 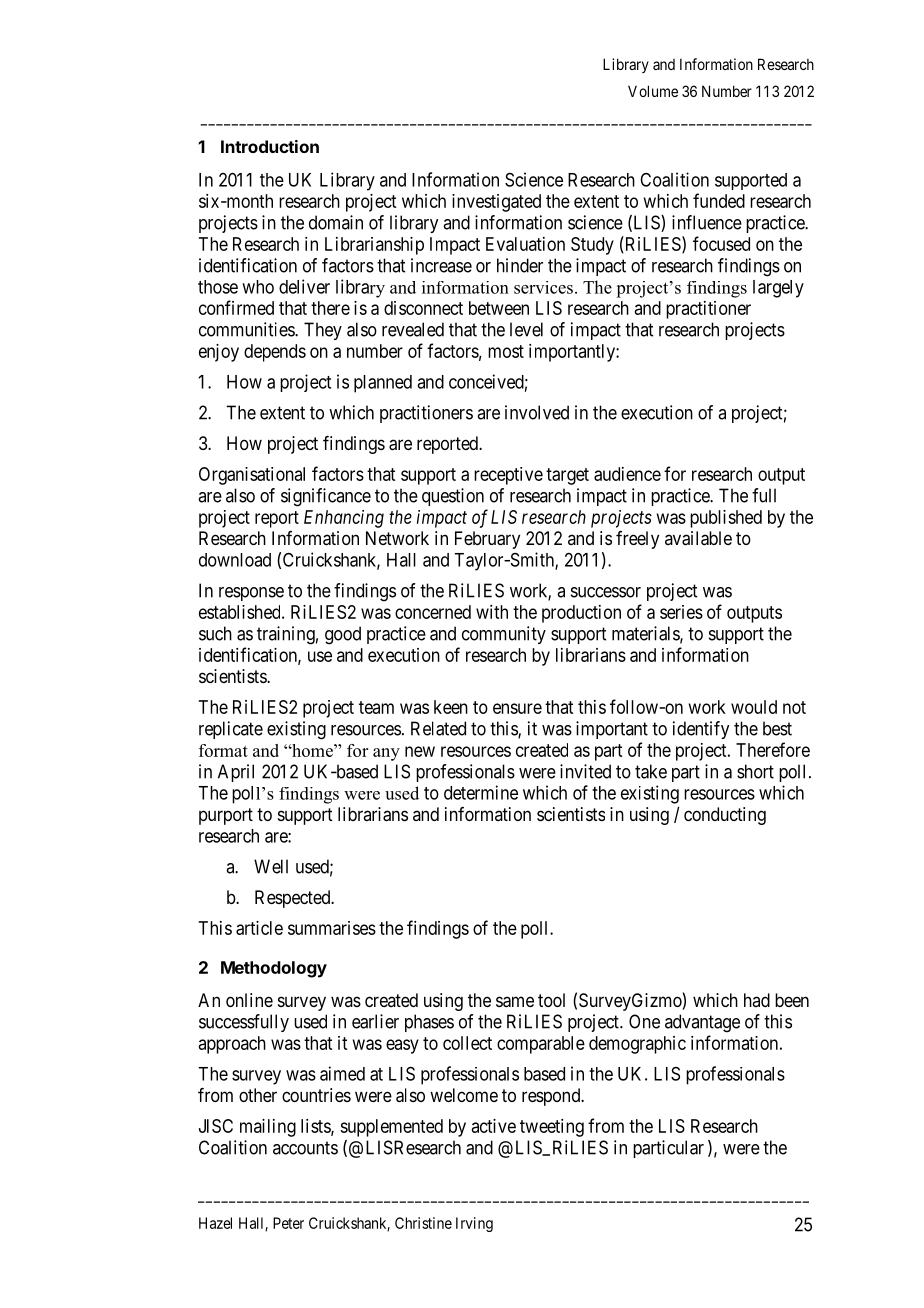 What do you see at coordinates (702, 1023) in the screenshot?
I see `advantage` at bounding box center [702, 1023].
